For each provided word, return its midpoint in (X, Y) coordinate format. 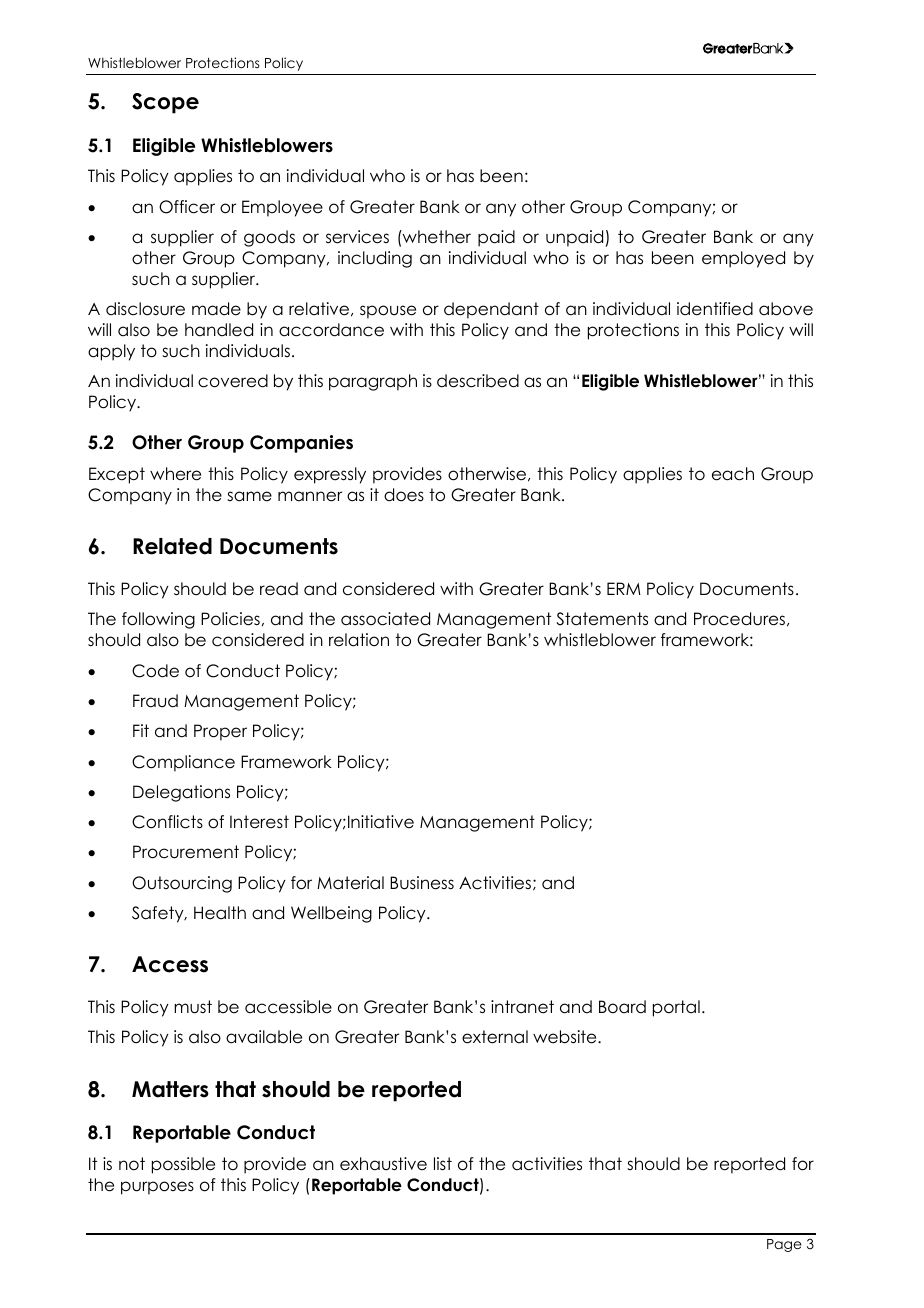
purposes (157, 1188)
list (443, 1164)
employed (743, 259)
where (175, 474)
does (404, 495)
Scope (165, 103)
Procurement (186, 852)
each (733, 474)
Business (422, 883)
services (357, 237)
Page (784, 1245)
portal (676, 1008)
